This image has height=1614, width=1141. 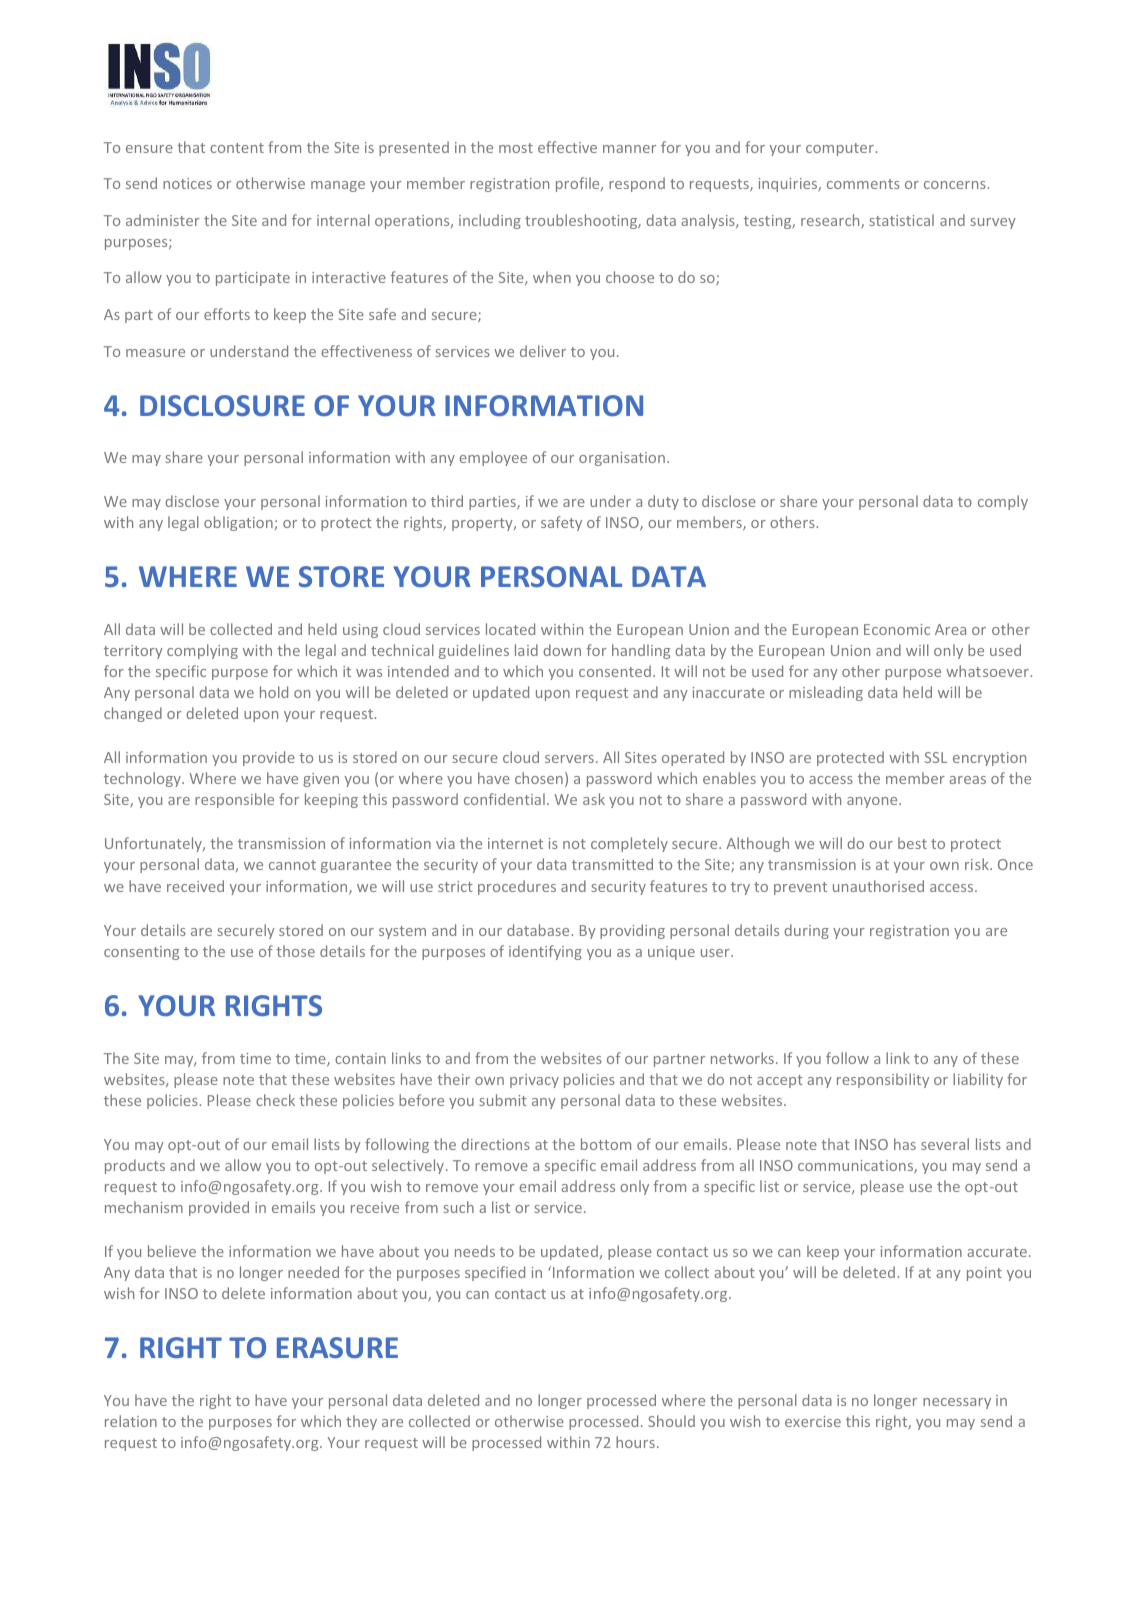 I want to click on obligation, so click(x=238, y=523).
